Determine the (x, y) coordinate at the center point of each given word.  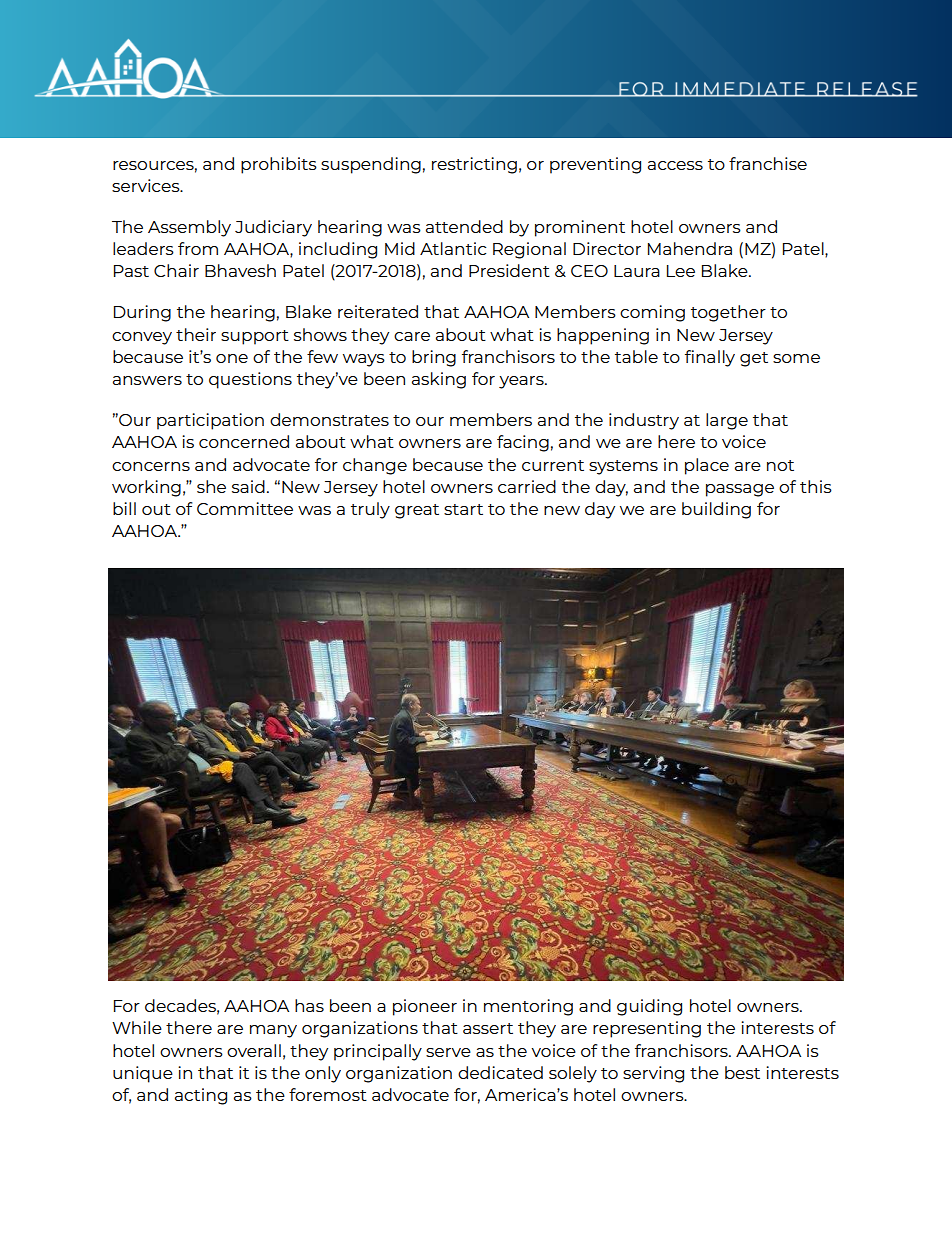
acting (201, 1096)
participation (210, 421)
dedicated (500, 1072)
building (716, 510)
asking (439, 380)
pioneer (425, 1007)
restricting (474, 165)
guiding (649, 1007)
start (463, 509)
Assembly (189, 228)
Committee (245, 508)
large (727, 421)
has (309, 1005)
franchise (768, 163)
